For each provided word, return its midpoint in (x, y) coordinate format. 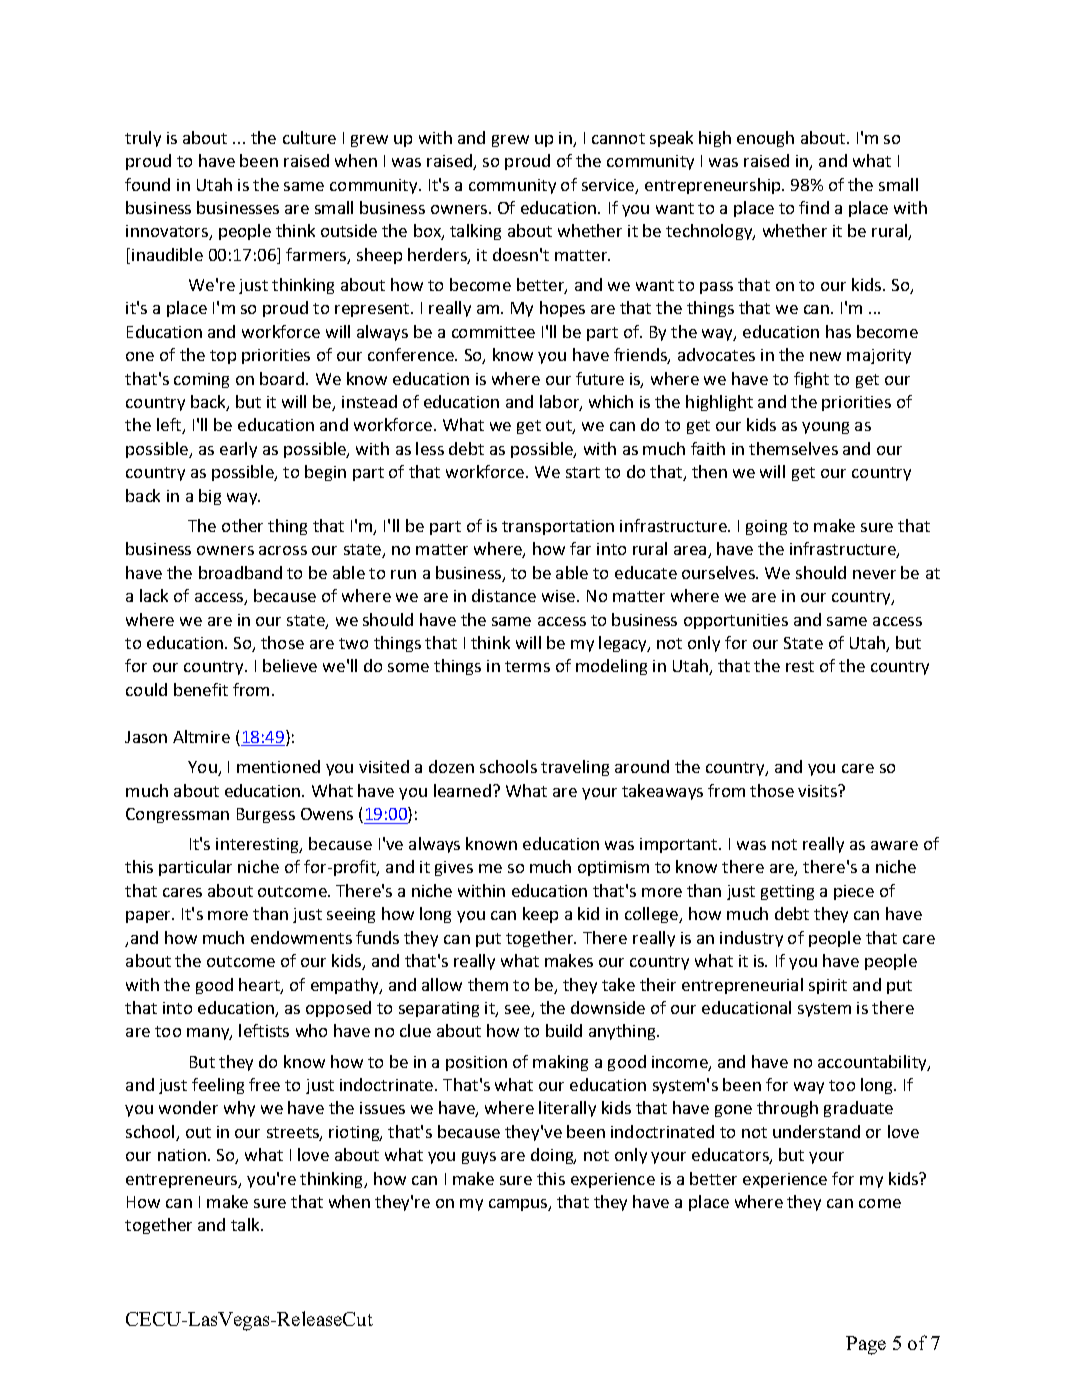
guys (479, 1158)
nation (182, 1155)
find (814, 207)
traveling (575, 768)
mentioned (278, 766)
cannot (618, 138)
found (147, 184)
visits (818, 791)
